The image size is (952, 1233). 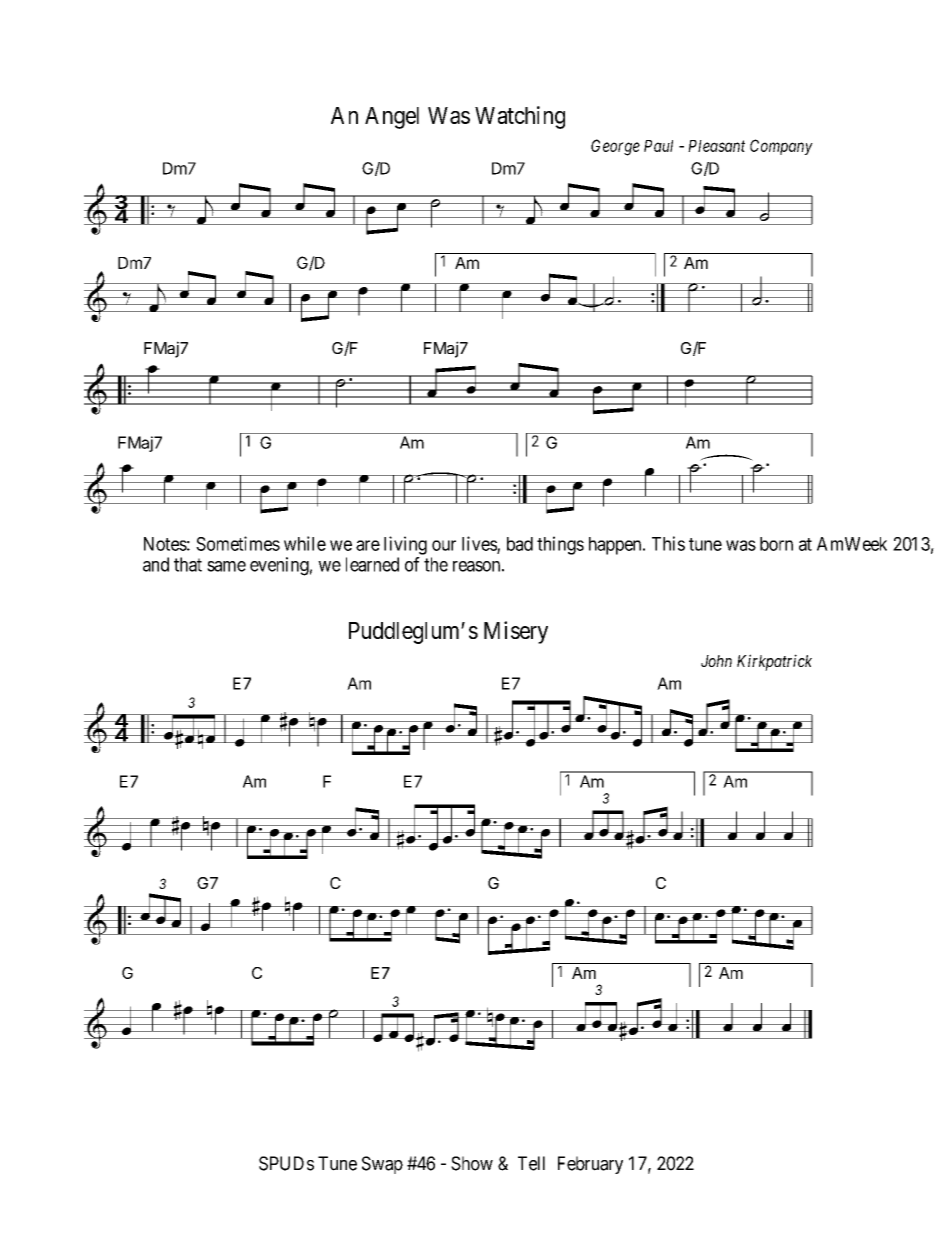 What do you see at coordinates (774, 662) in the document?
I see `Kirkpatrick` at bounding box center [774, 662].
